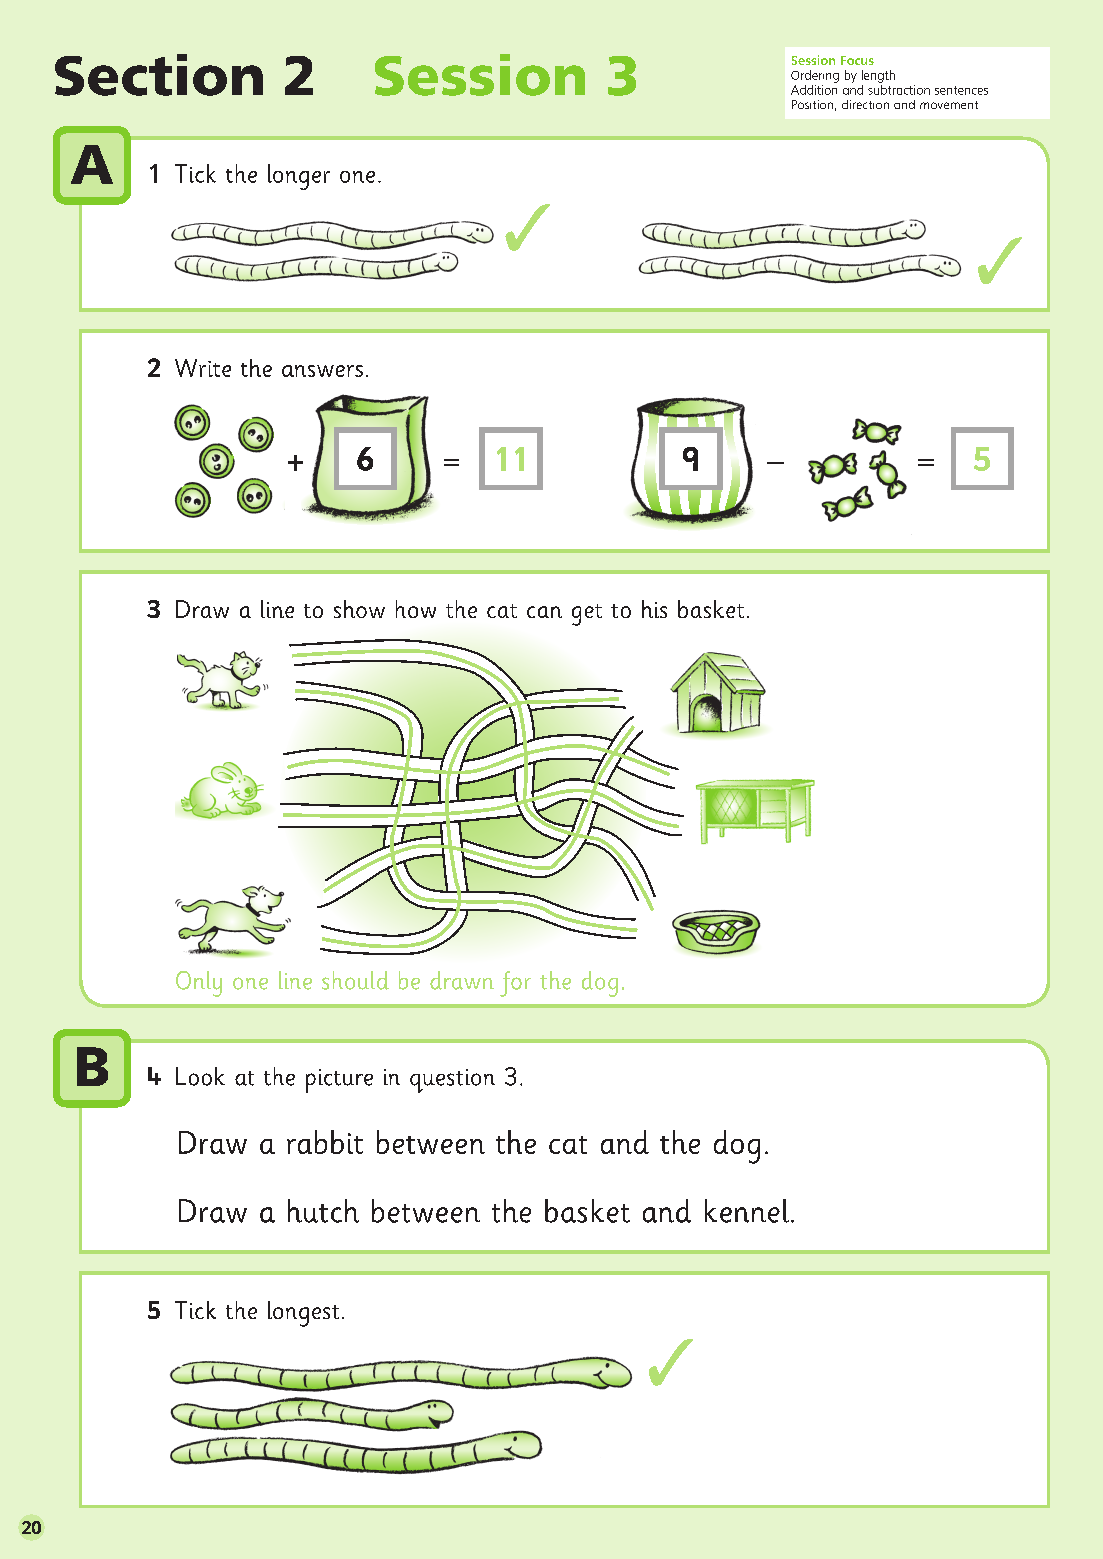  What do you see at coordinates (359, 609) in the image?
I see `show` at bounding box center [359, 609].
